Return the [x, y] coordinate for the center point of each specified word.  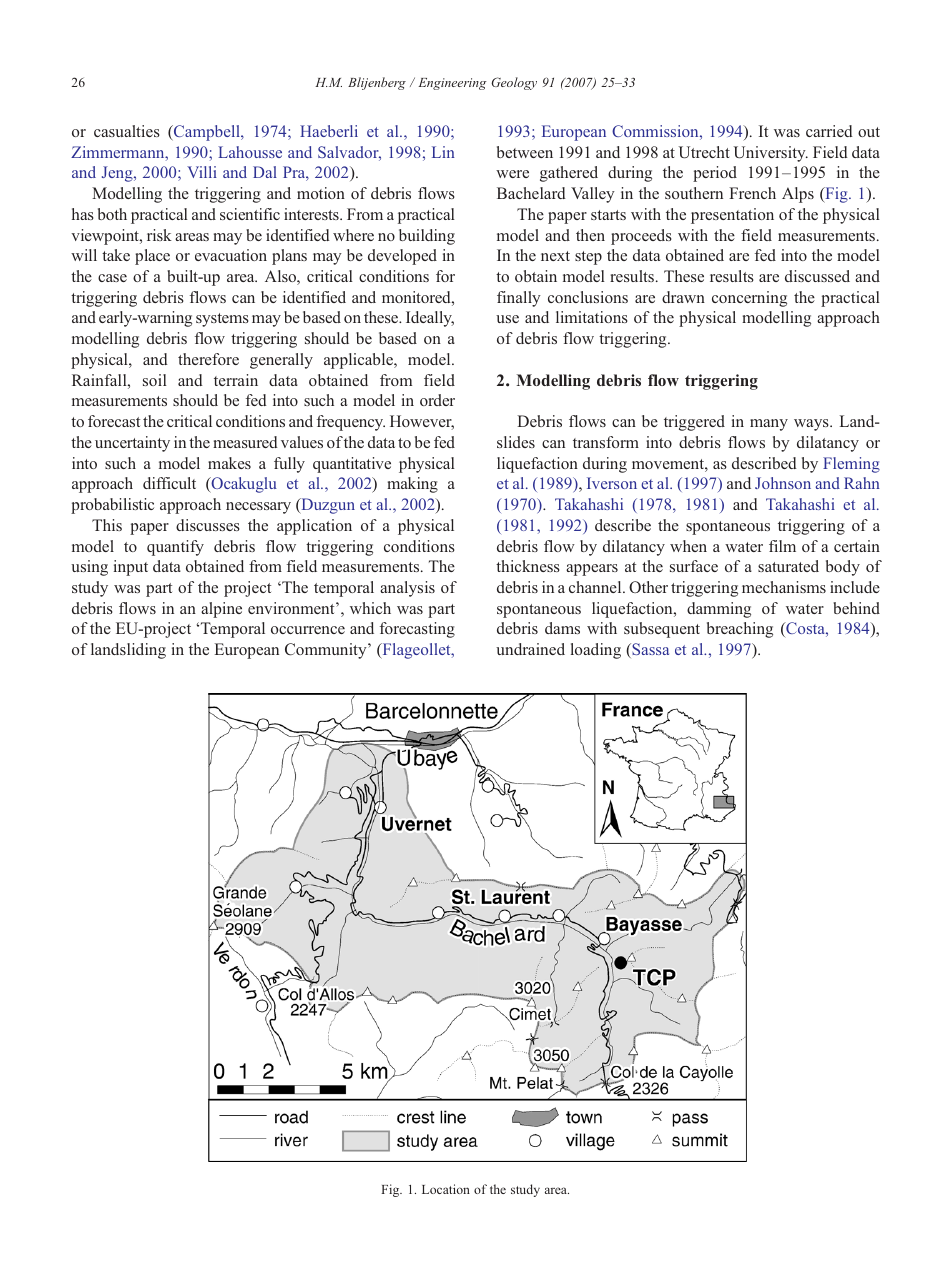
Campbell [207, 133]
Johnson [783, 483]
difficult [169, 483]
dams [562, 628]
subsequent [662, 630]
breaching [740, 630]
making [412, 485]
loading [596, 651]
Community [327, 651]
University [770, 154]
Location [446, 1189]
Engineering [452, 84]
